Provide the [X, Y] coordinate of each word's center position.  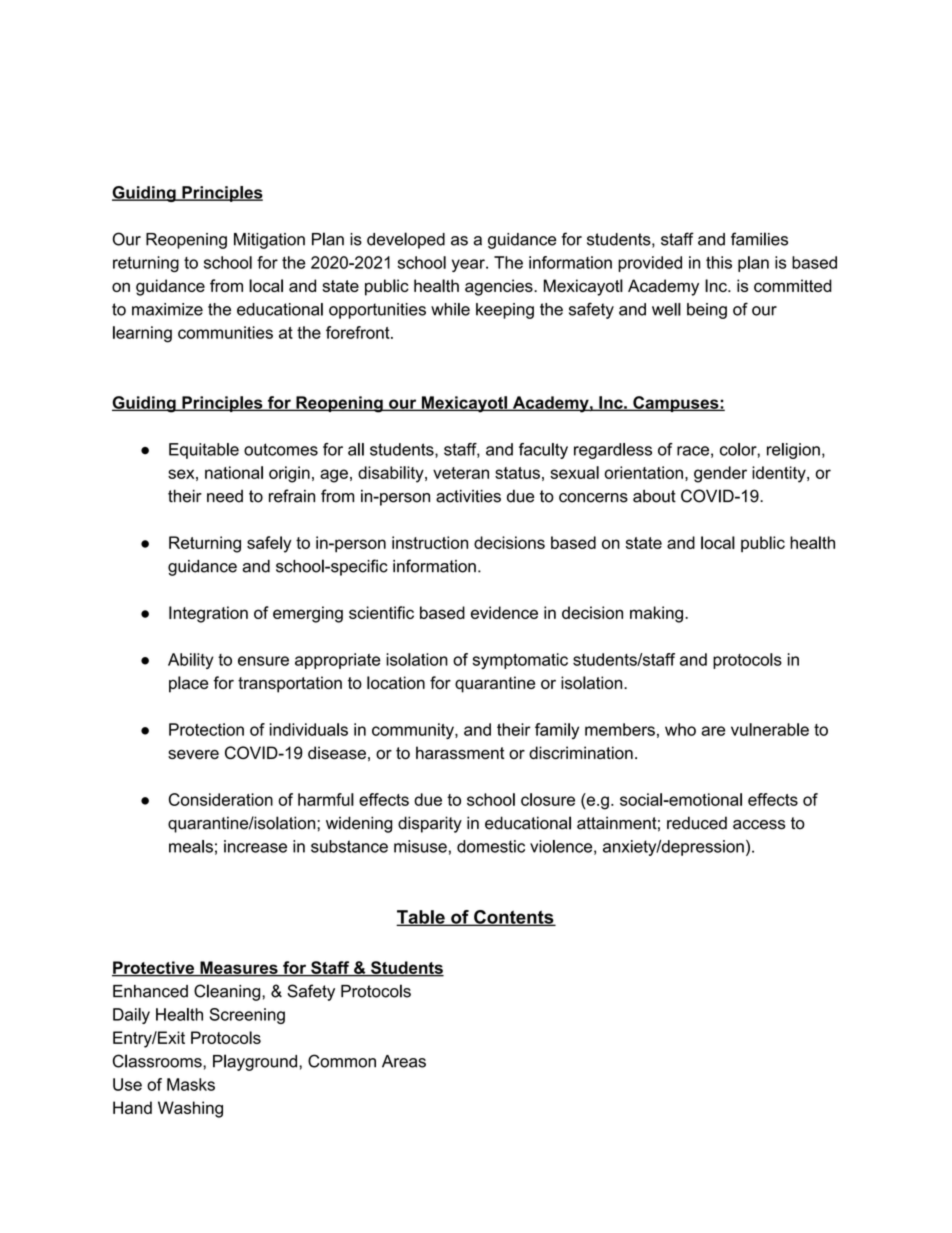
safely [269, 544]
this [719, 262]
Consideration [221, 799]
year [469, 265]
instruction [430, 542]
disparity [430, 824]
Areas [404, 1061]
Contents [514, 918]
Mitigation [269, 241]
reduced [697, 823]
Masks [191, 1084]
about [654, 496]
